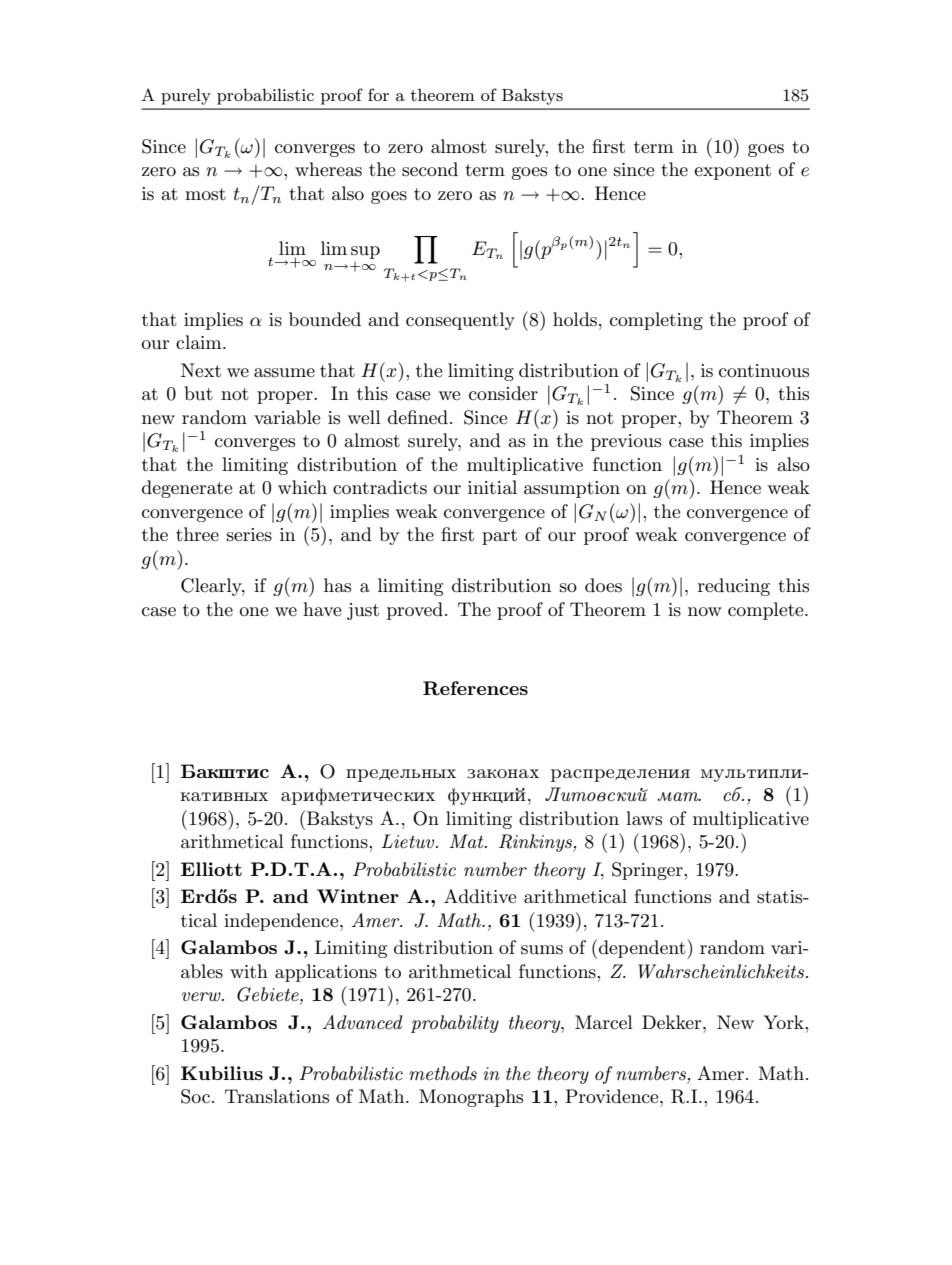 This screenshot has height=1265, width=952. What do you see at coordinates (277, 1096) in the screenshot?
I see `Translations` at bounding box center [277, 1096].
